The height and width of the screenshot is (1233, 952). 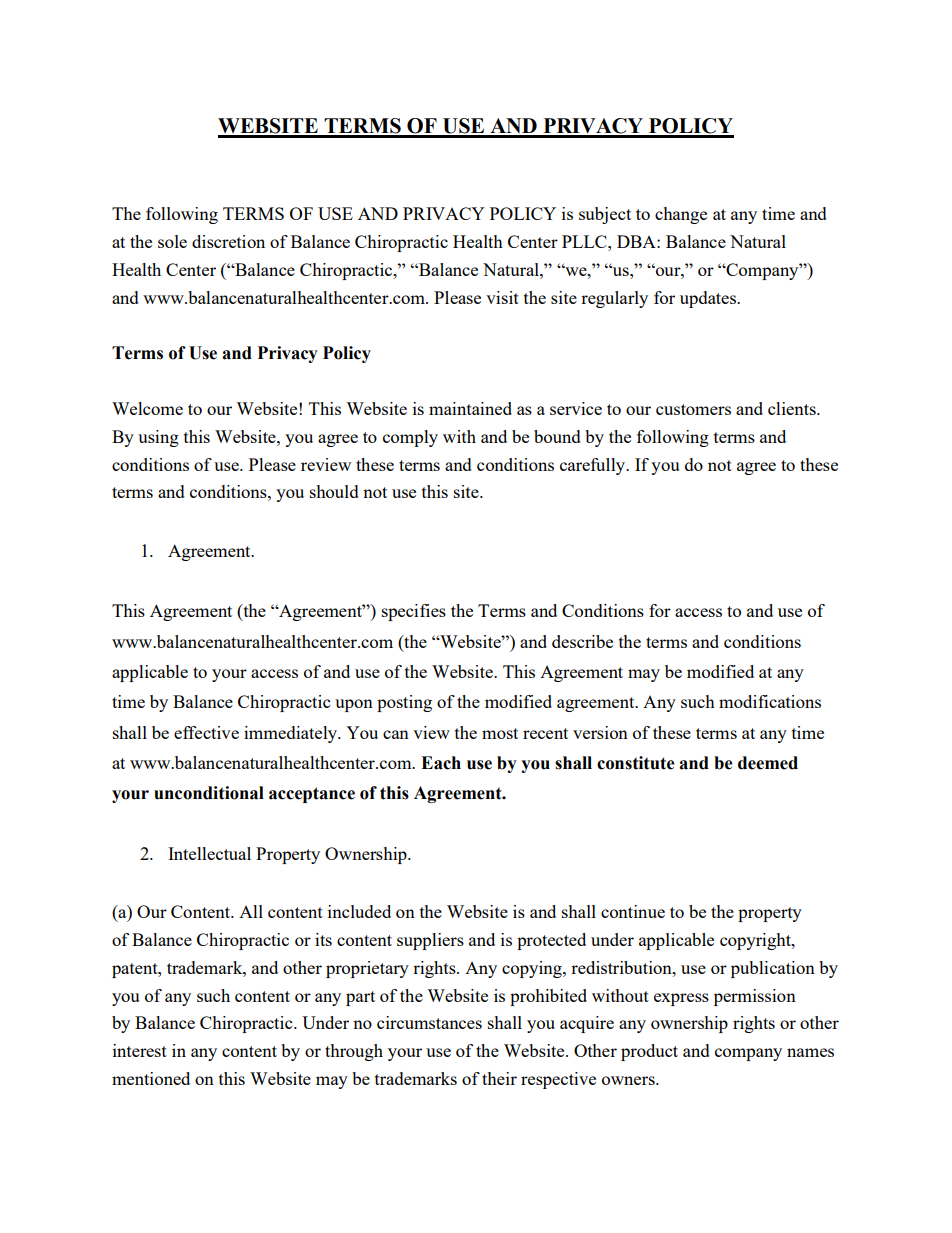 I want to click on names, so click(x=810, y=1052).
